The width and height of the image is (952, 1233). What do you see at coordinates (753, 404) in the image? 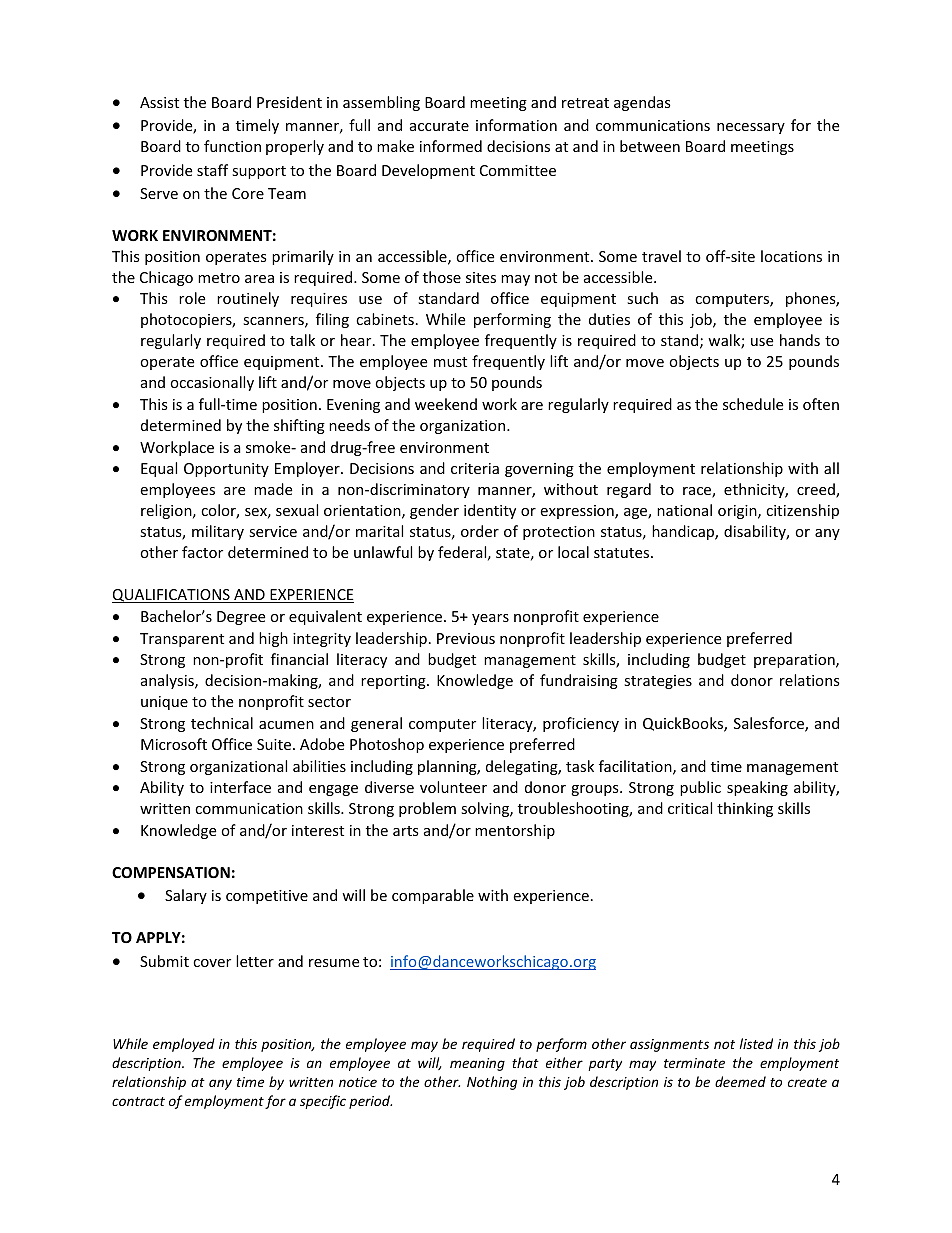
I see `schedule` at bounding box center [753, 404].
